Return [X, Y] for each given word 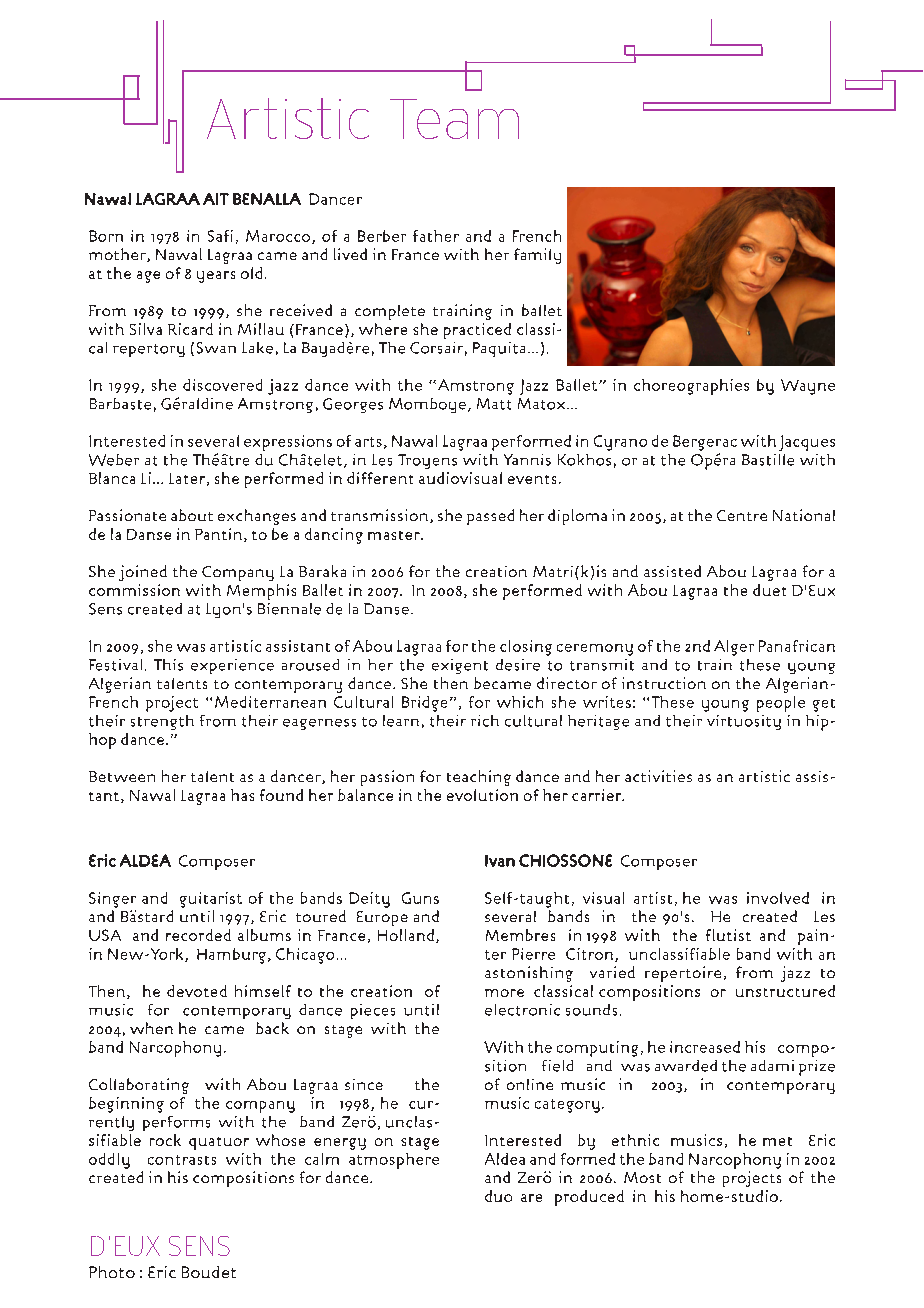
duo [498, 1196]
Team [454, 119]
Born [106, 236]
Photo [112, 1272]
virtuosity [744, 722]
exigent [460, 666]
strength [162, 722]
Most [642, 1177]
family [537, 256]
